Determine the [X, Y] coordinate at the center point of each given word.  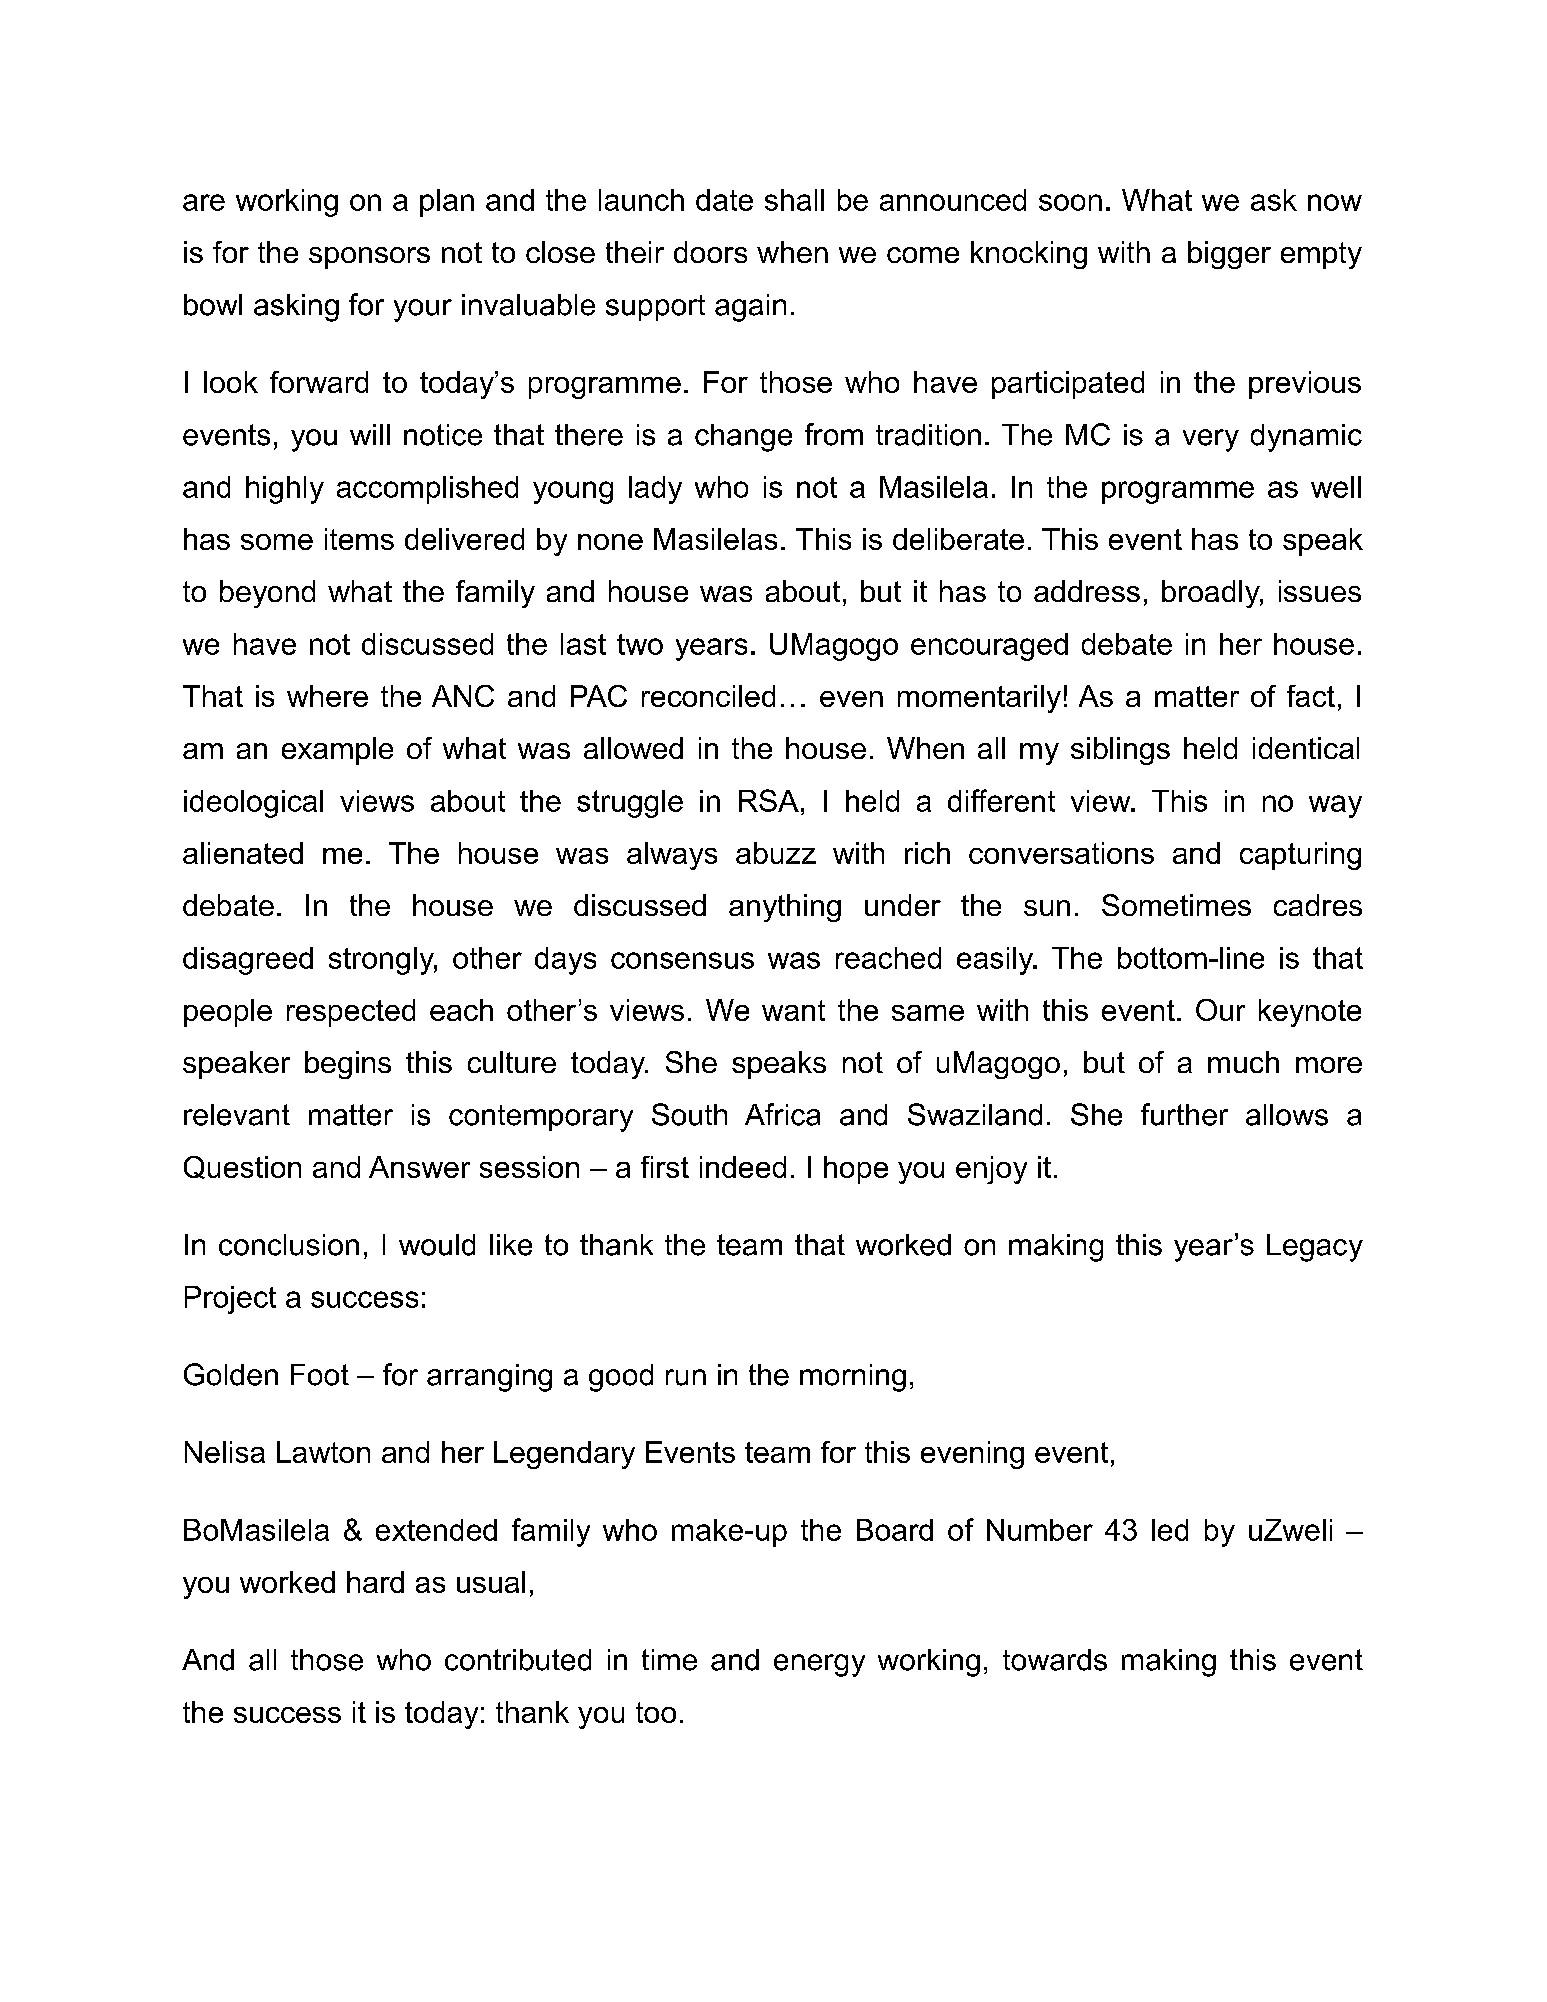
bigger [1229, 255]
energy [819, 1665]
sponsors [369, 258]
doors [710, 252]
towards [1055, 1660]
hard [375, 1582]
